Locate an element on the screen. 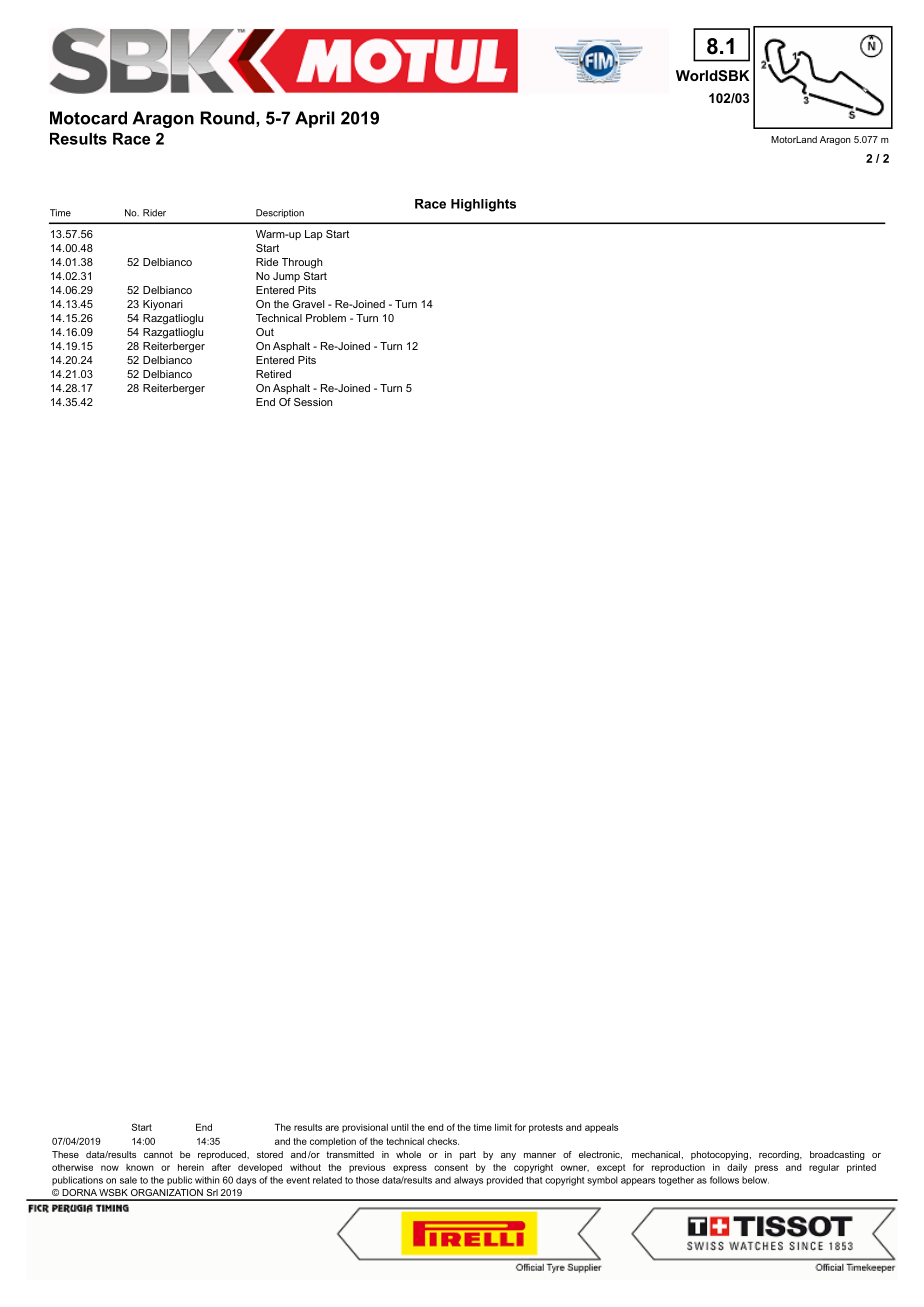  Session is located at coordinates (313, 402).
